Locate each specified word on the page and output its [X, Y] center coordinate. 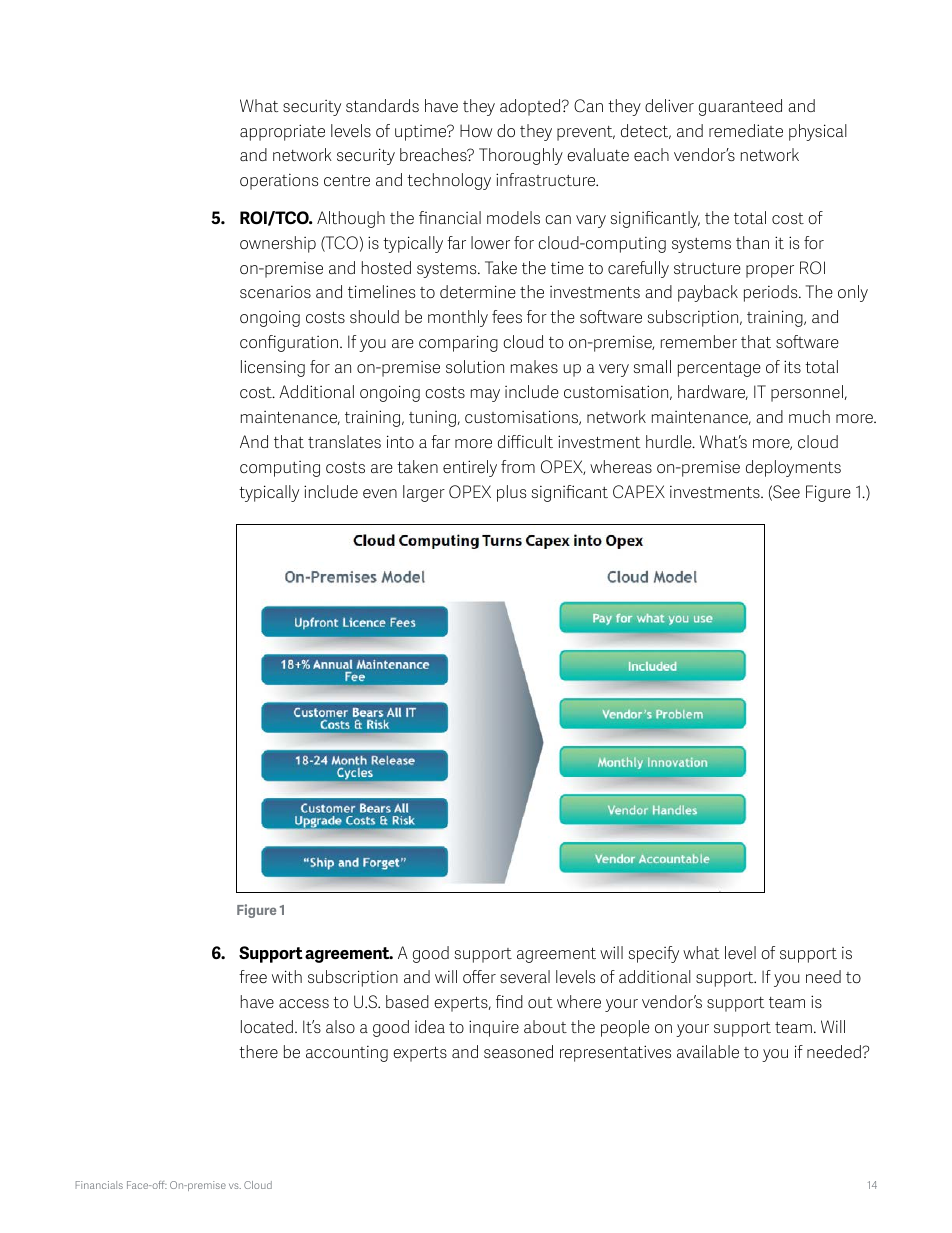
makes [534, 366]
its [792, 366]
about [545, 1026]
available [708, 1051]
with [287, 976]
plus [511, 493]
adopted [531, 107]
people [625, 1028]
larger [424, 493]
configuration [289, 343]
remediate [746, 130]
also [340, 1026]
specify [654, 954]
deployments [793, 468]
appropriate [282, 132]
